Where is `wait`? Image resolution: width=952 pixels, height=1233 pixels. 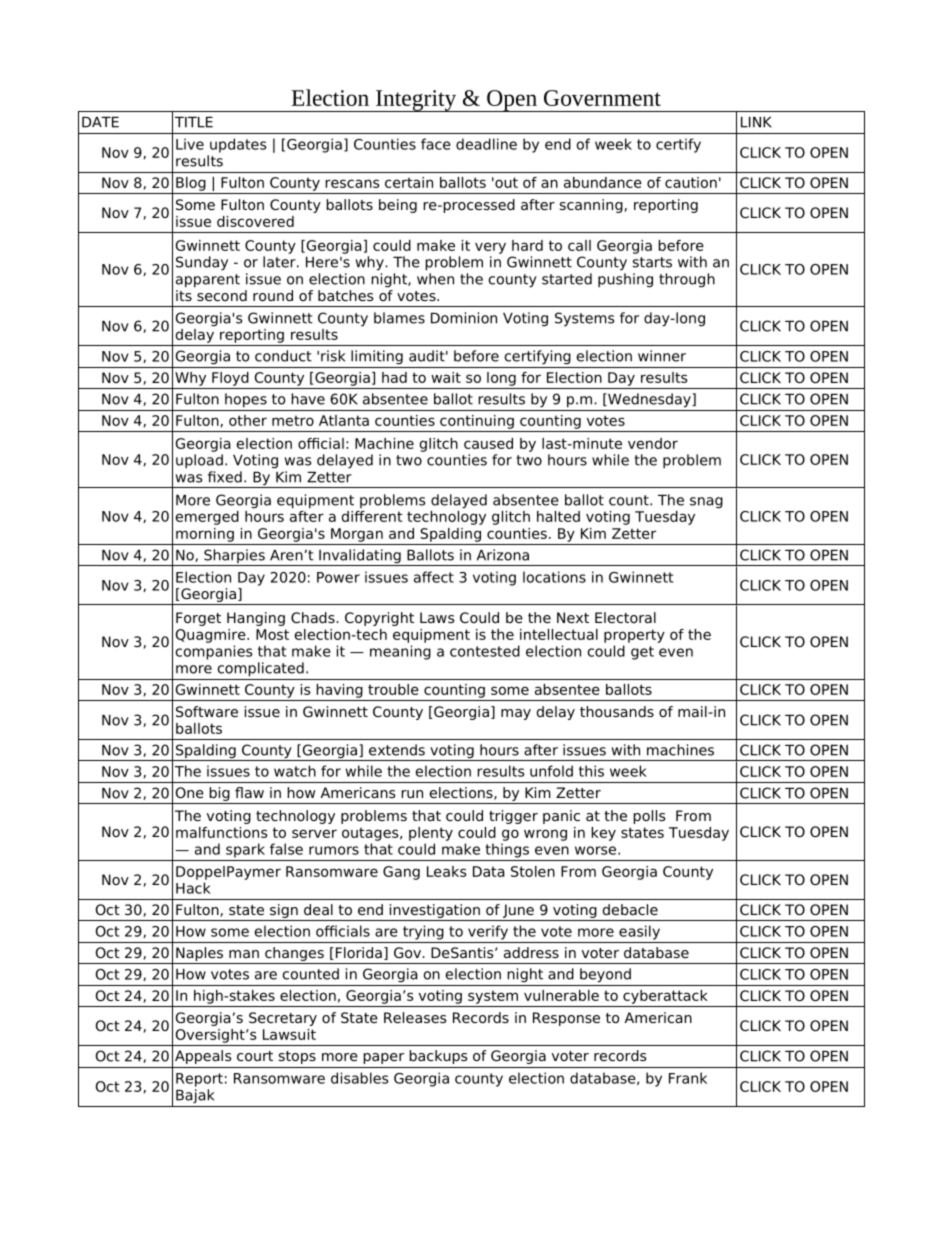
wait is located at coordinates (446, 377).
